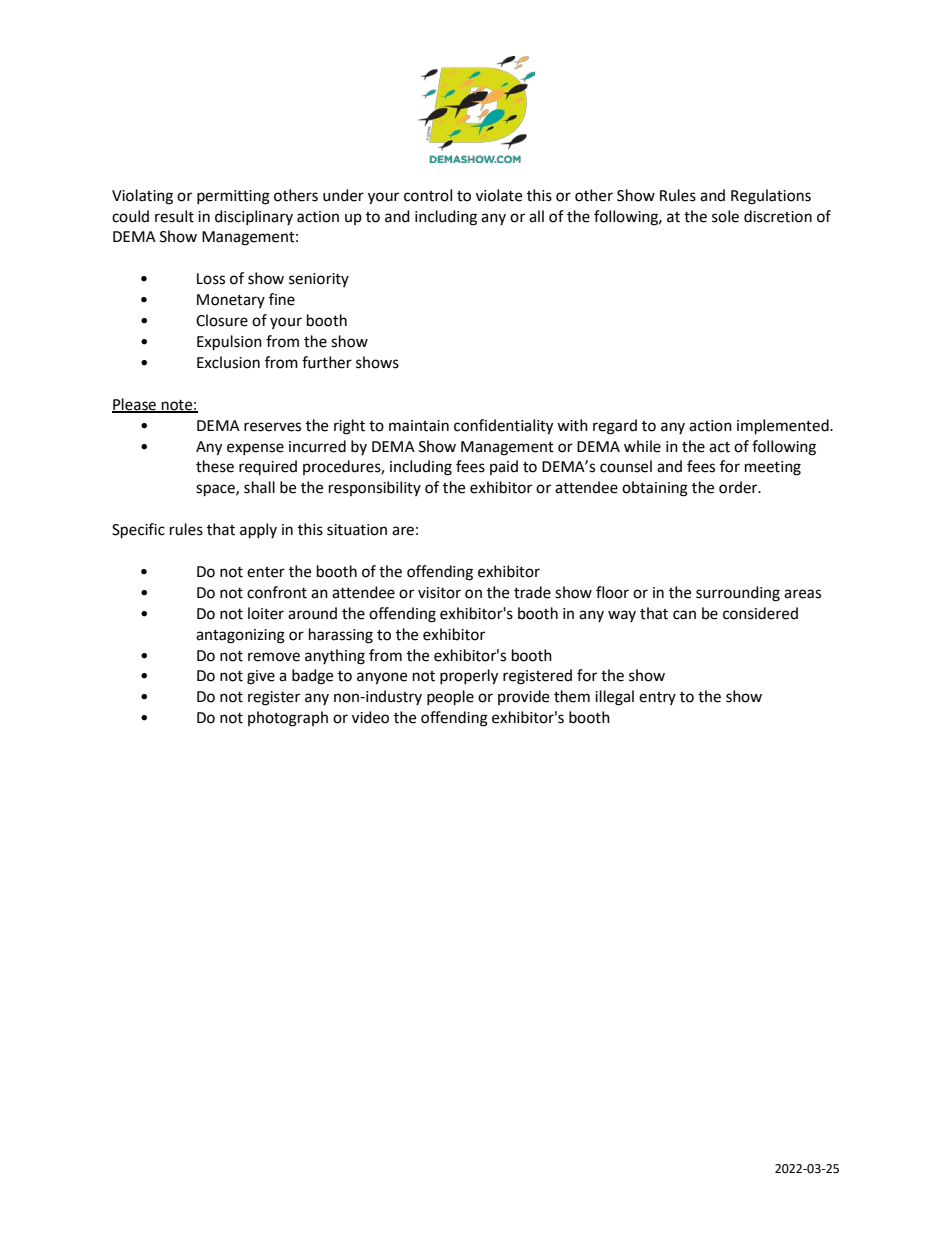  Describe the element at coordinates (784, 427) in the screenshot. I see `implemented` at that location.
